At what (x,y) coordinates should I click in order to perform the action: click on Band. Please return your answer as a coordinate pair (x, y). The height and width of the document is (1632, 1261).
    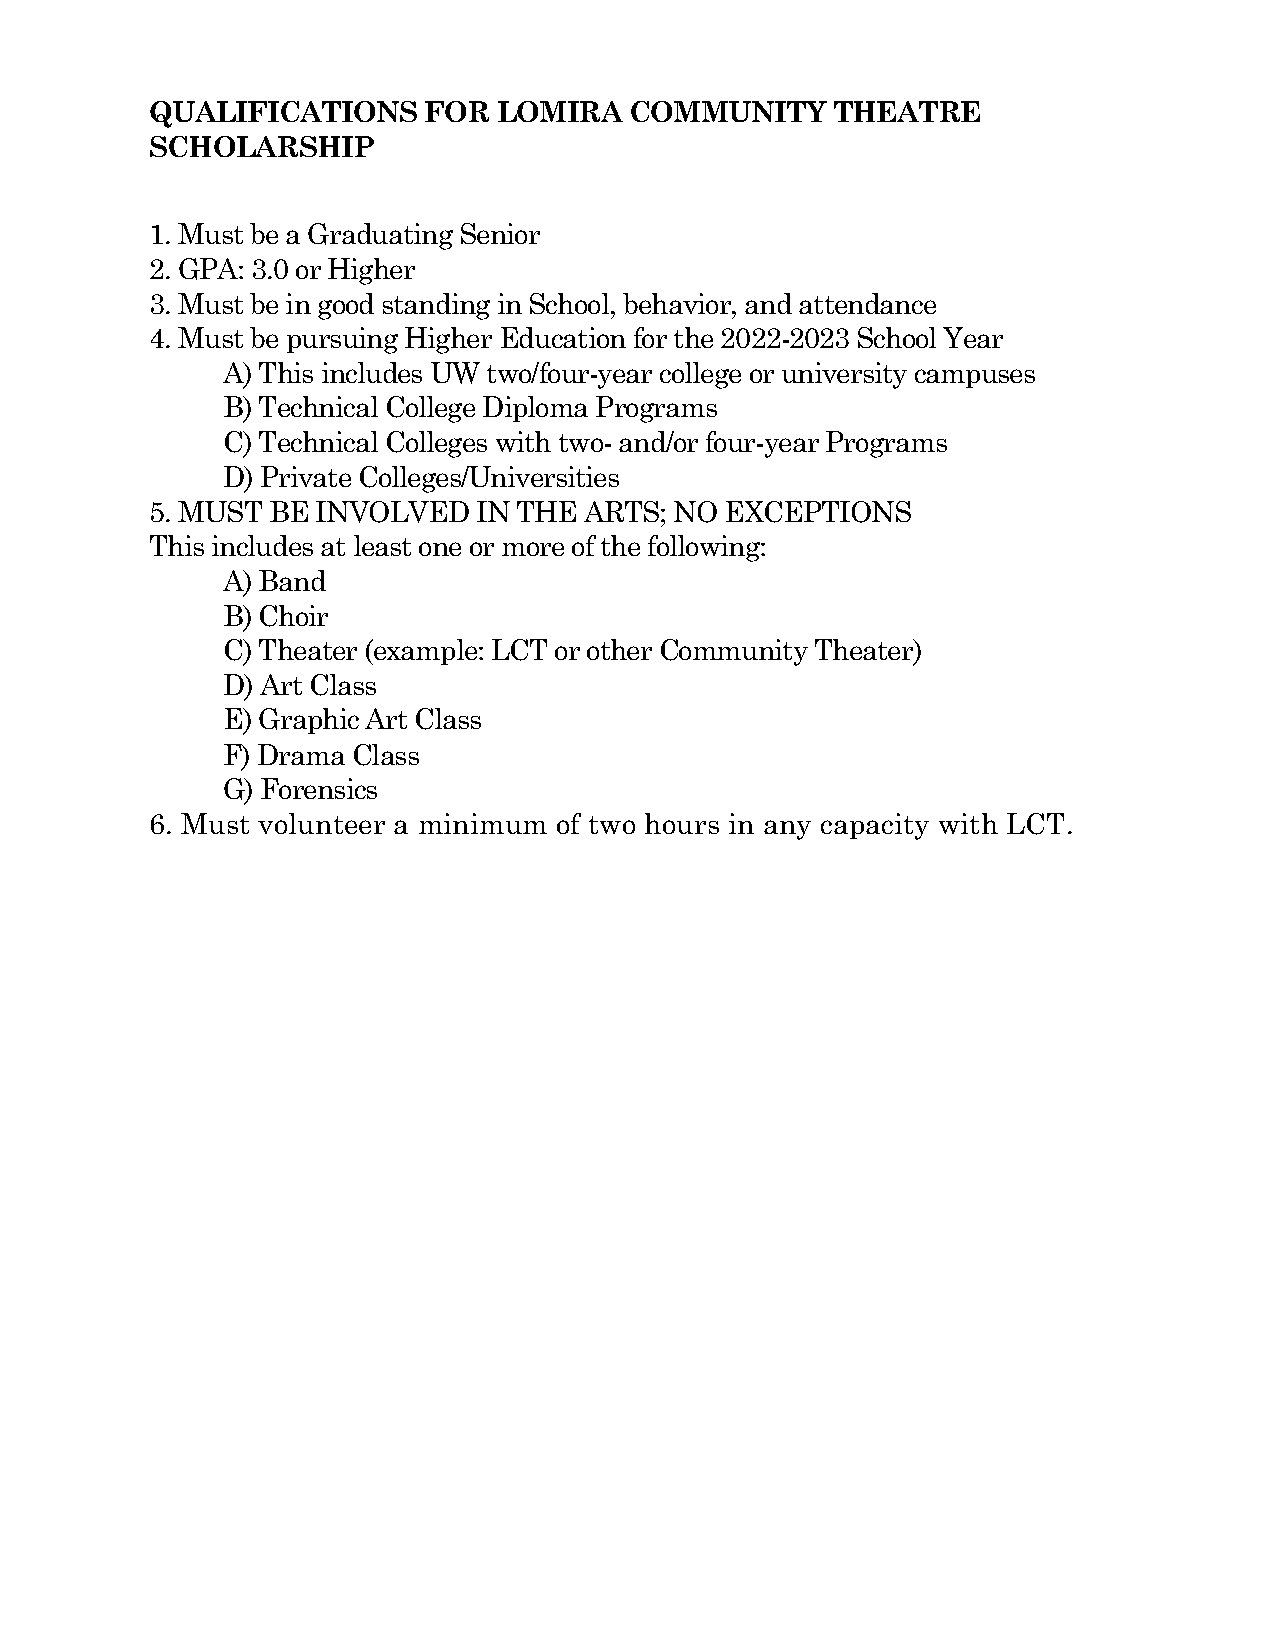
    Looking at the image, I should click on (292, 580).
